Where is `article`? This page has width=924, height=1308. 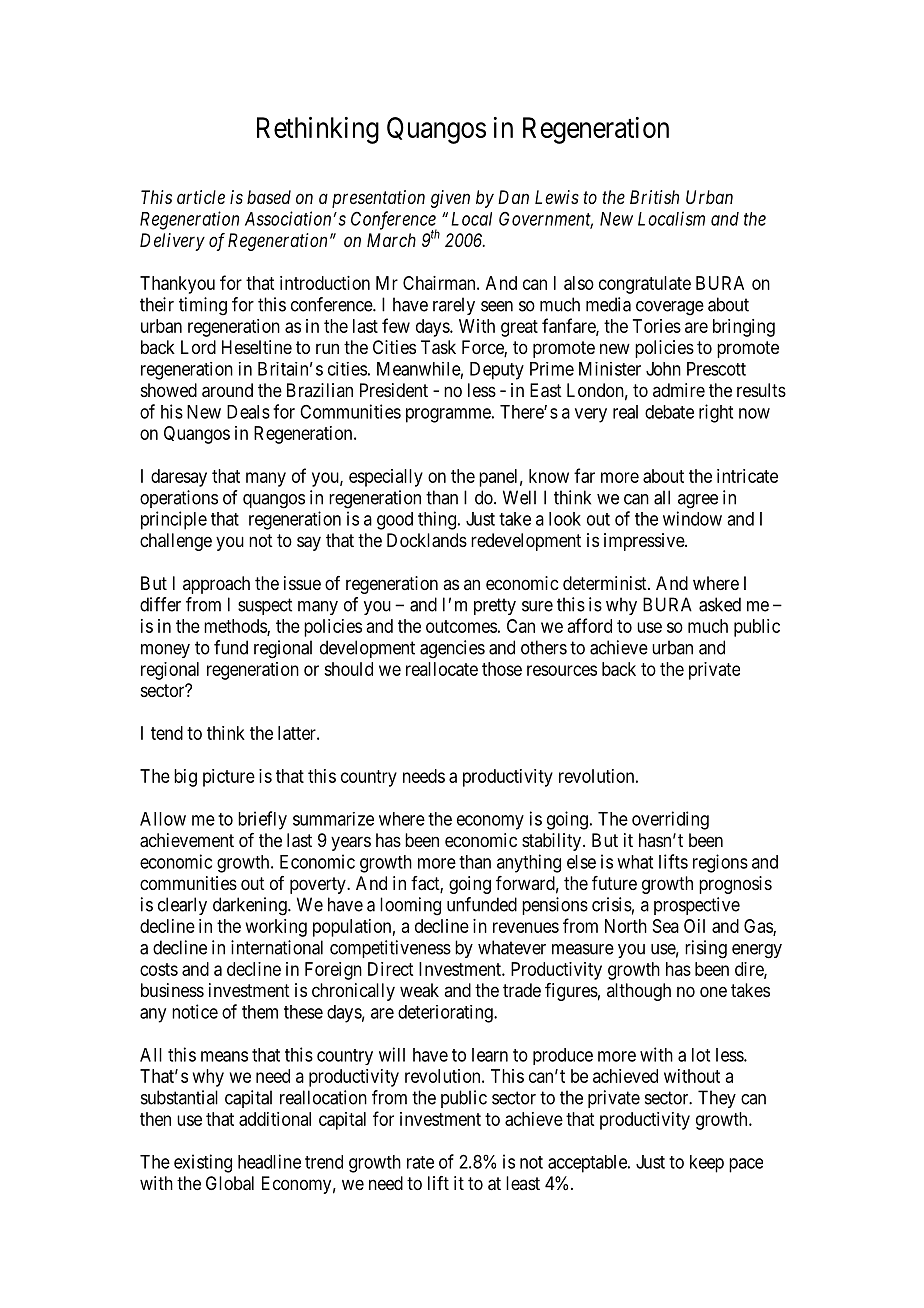
article is located at coordinates (201, 197).
